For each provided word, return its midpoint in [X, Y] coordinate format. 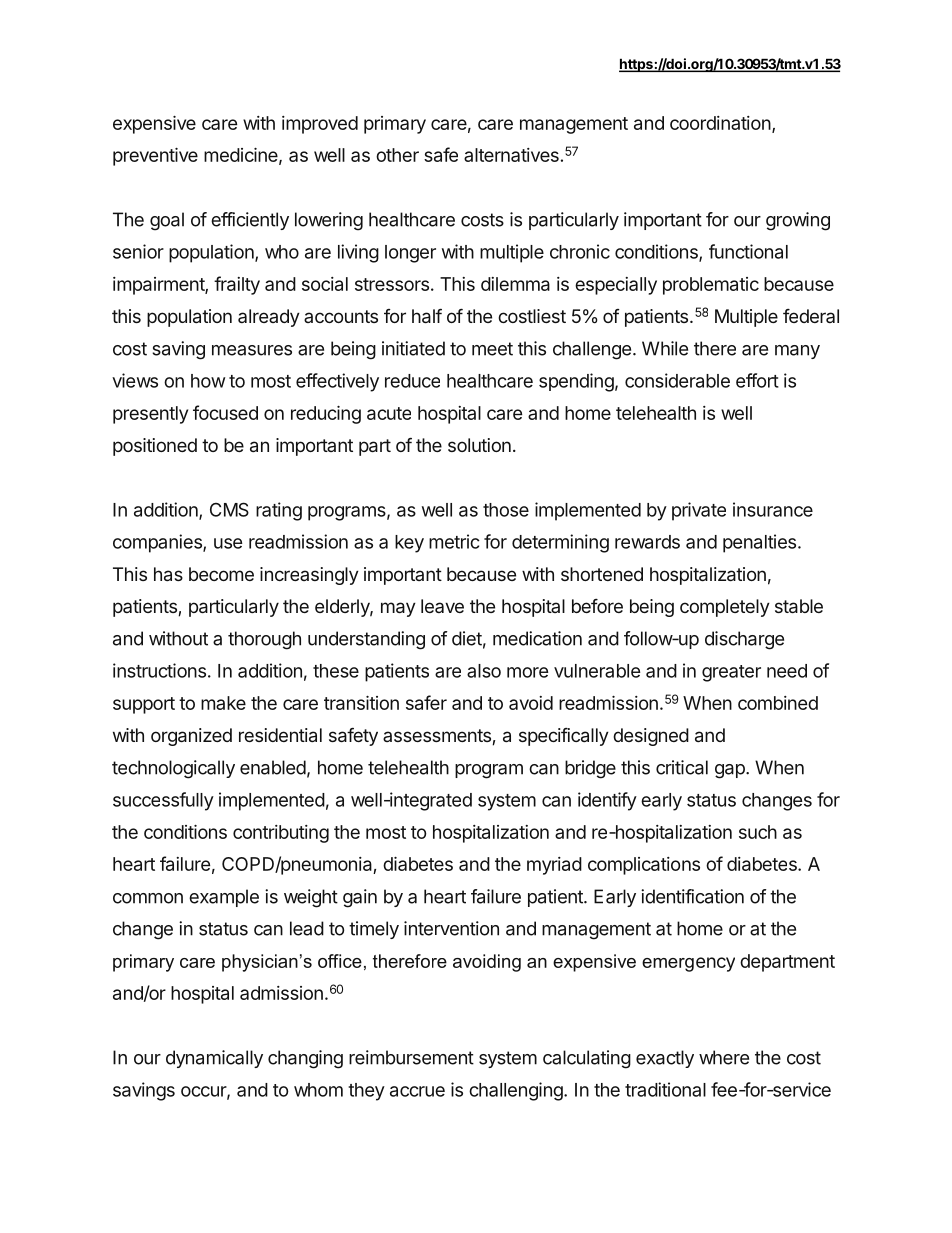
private [699, 511]
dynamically [214, 1059]
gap [731, 771]
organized [191, 737]
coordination [720, 123]
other [397, 155]
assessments [438, 737]
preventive [155, 157]
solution [479, 445]
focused [225, 412]
